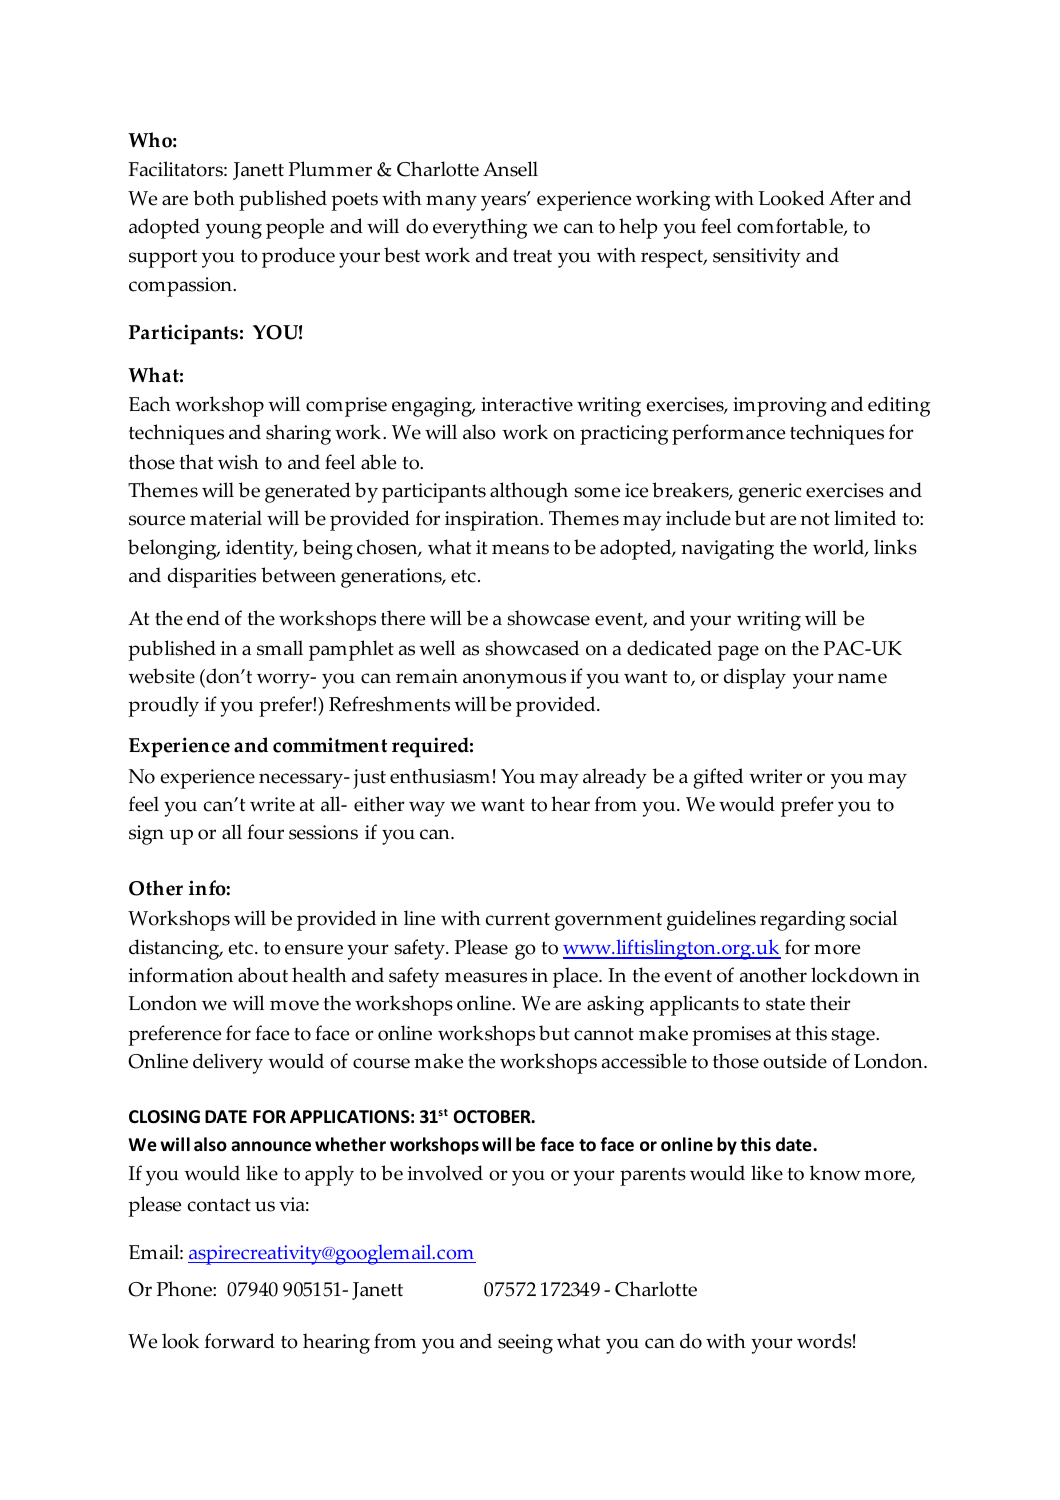 This page has height=1500, width=1060. What do you see at coordinates (240, 1341) in the page?
I see `forward` at bounding box center [240, 1341].
